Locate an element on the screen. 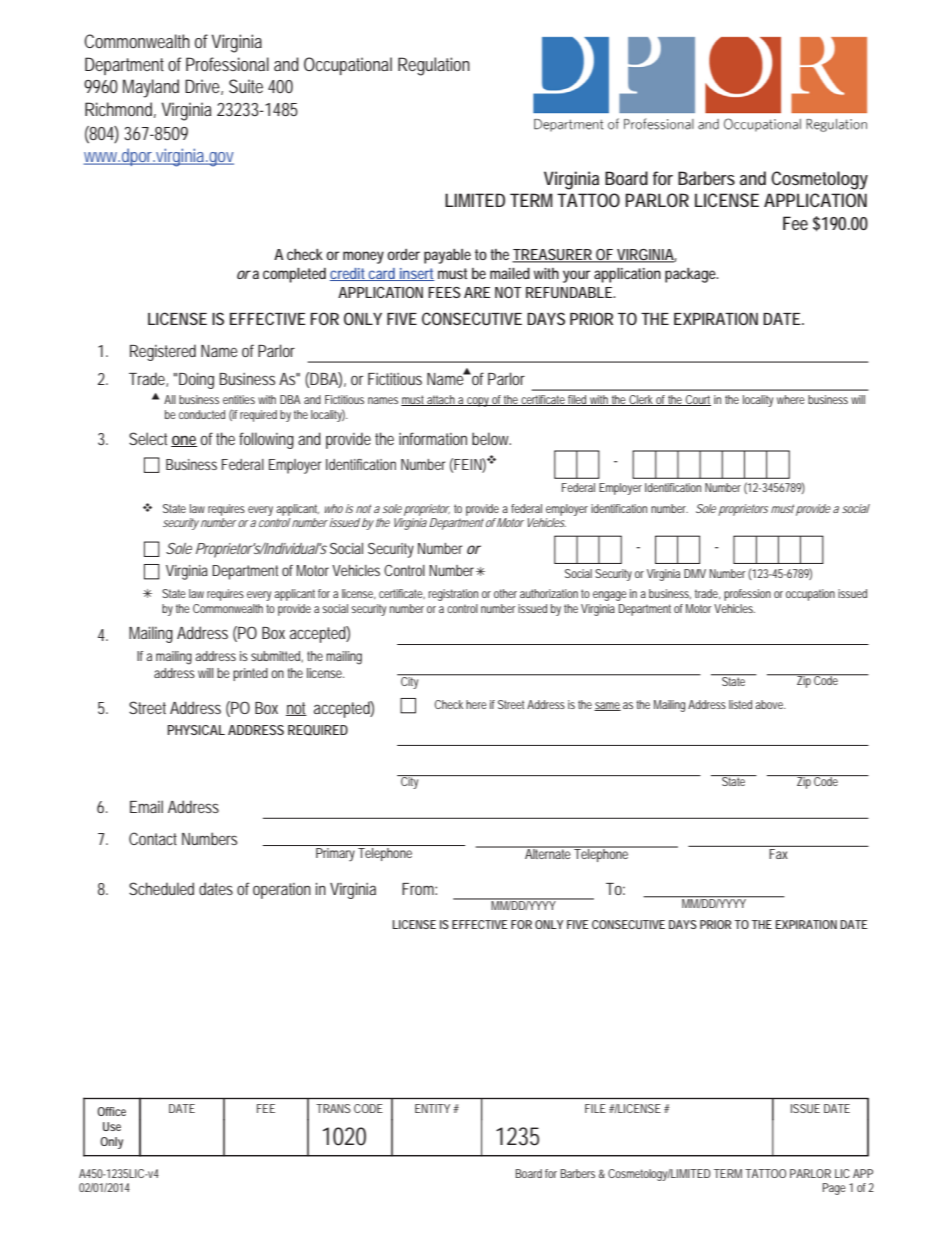 Image resolution: width=952 pixels, height=1233 pixels. DMV is located at coordinates (695, 573).
